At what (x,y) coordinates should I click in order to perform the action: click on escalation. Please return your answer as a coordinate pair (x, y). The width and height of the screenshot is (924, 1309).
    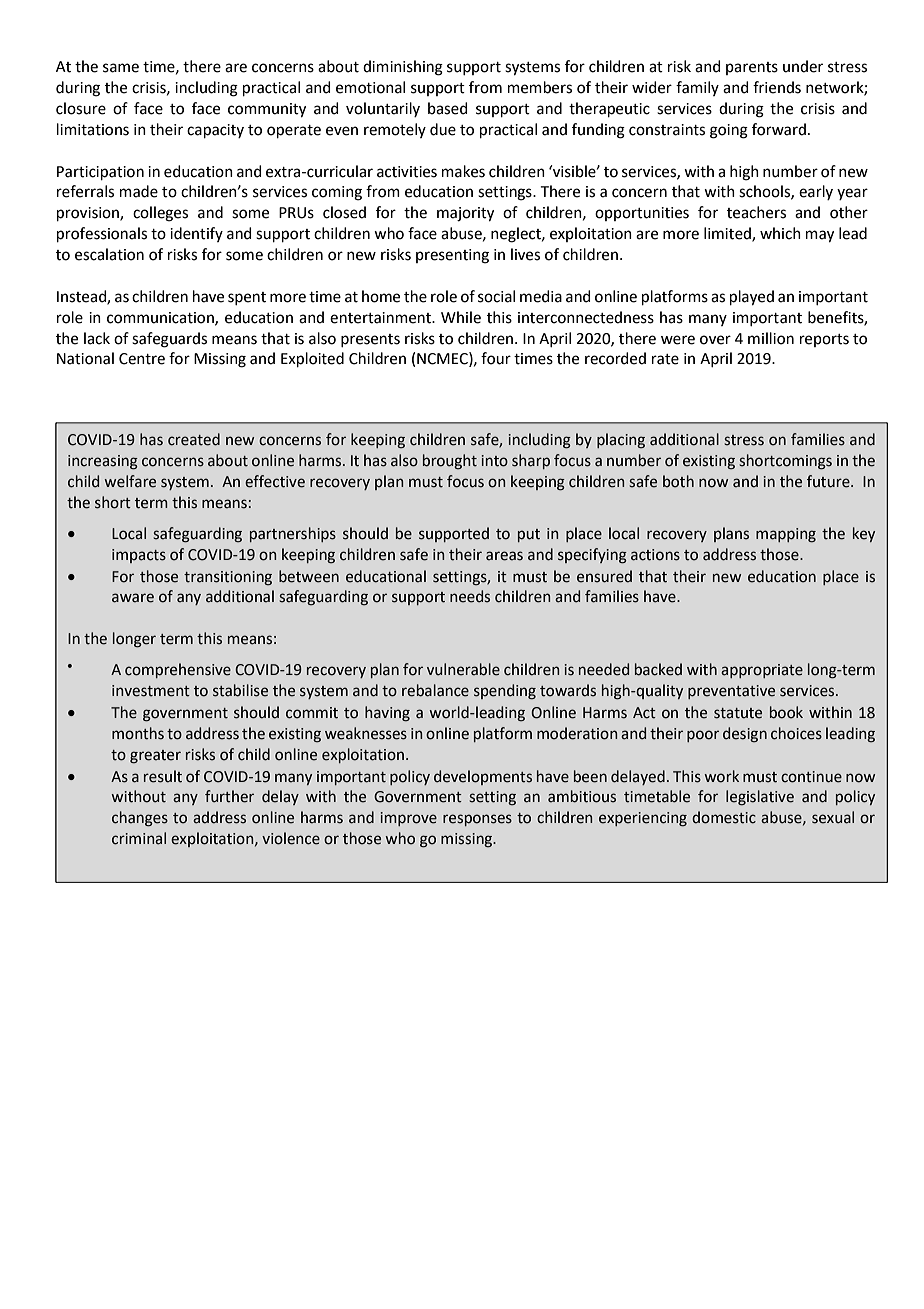
    Looking at the image, I should click on (109, 254).
